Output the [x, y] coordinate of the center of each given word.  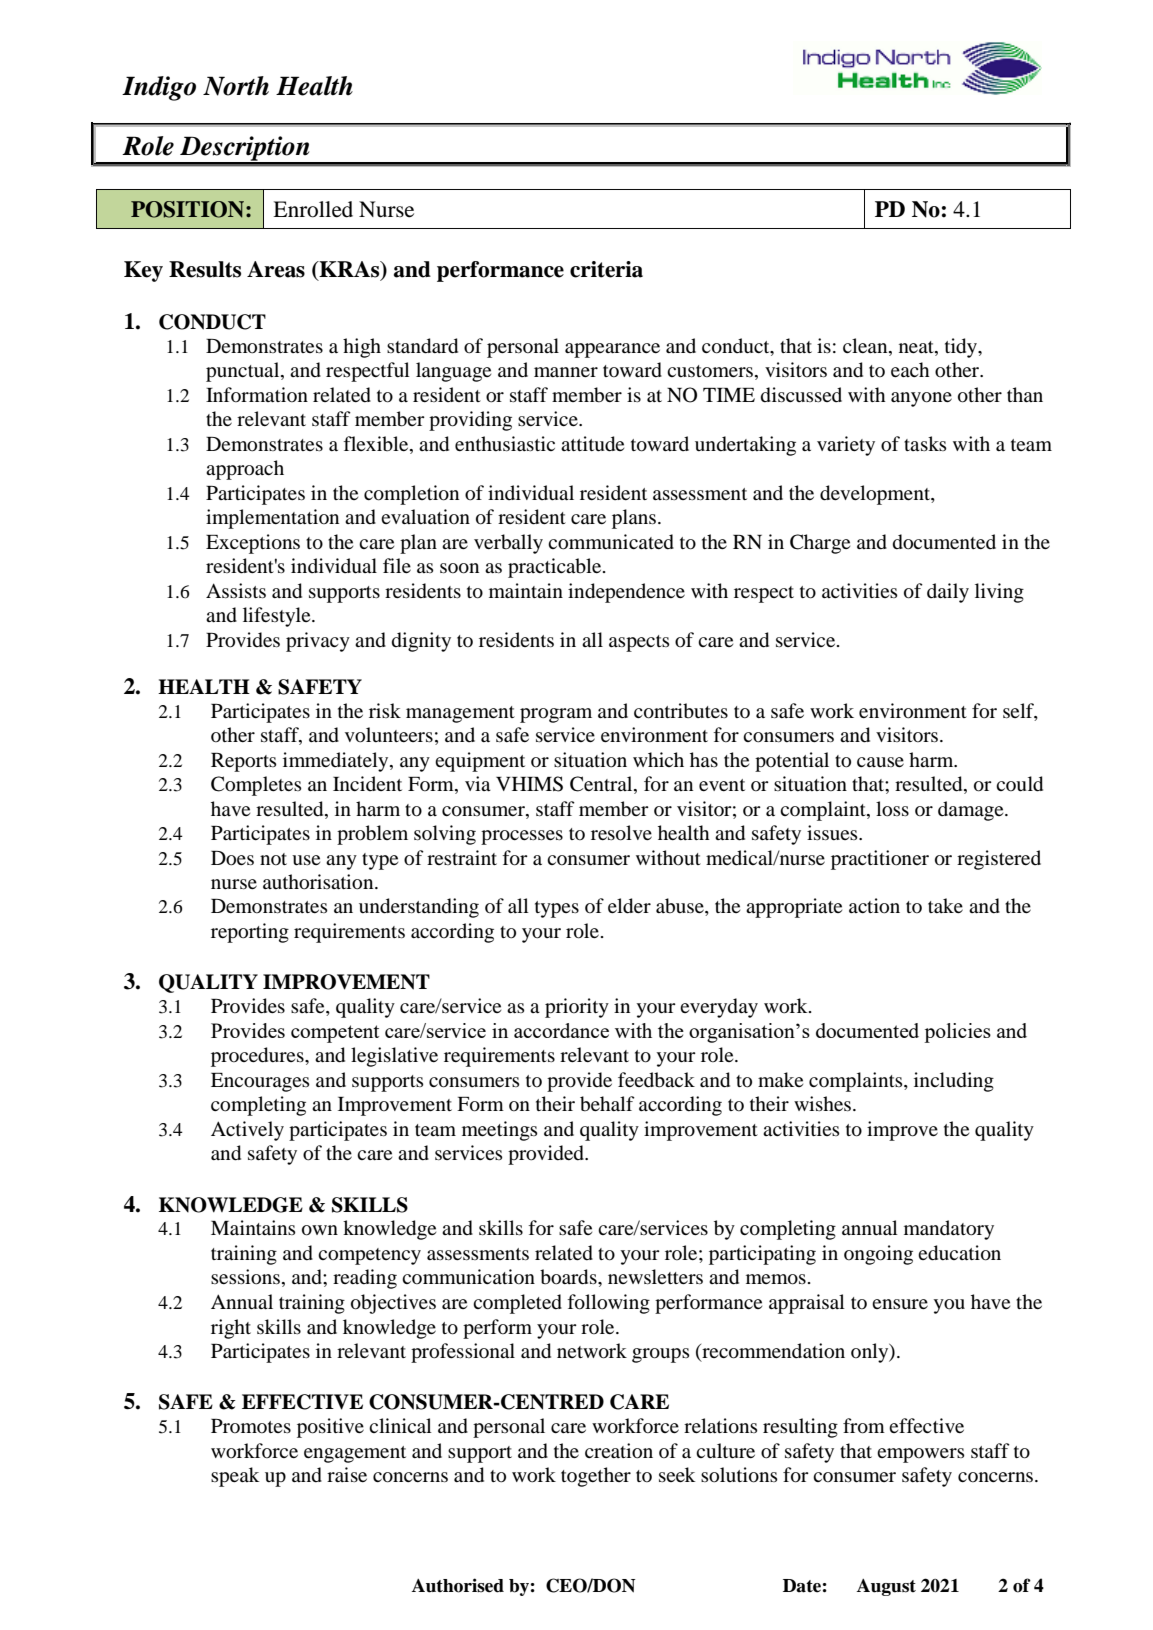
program [556, 715]
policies [957, 1033]
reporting [250, 933]
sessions [247, 1278]
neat [917, 347]
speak [235, 1477]
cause [880, 762]
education [959, 1253]
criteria [606, 269]
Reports [244, 762]
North [236, 86]
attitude [592, 444]
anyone [921, 399]
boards [569, 1277]
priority [577, 1008]
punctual [244, 372]
